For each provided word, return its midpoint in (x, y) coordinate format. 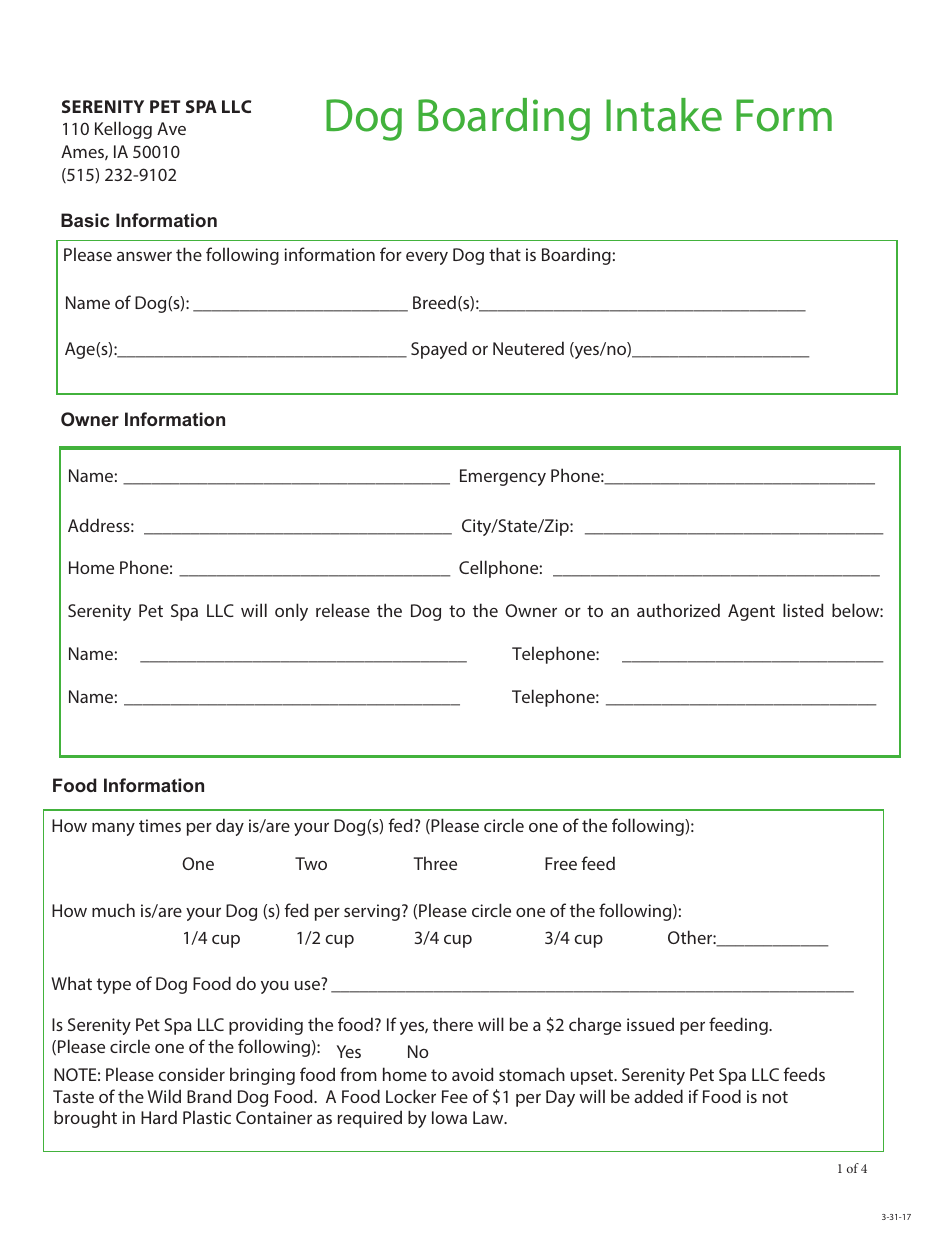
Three (435, 863)
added (658, 1096)
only (291, 612)
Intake (664, 115)
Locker (411, 1096)
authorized (678, 610)
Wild (164, 1096)
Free (561, 863)
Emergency (503, 477)
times (160, 825)
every (427, 258)
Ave (171, 128)
